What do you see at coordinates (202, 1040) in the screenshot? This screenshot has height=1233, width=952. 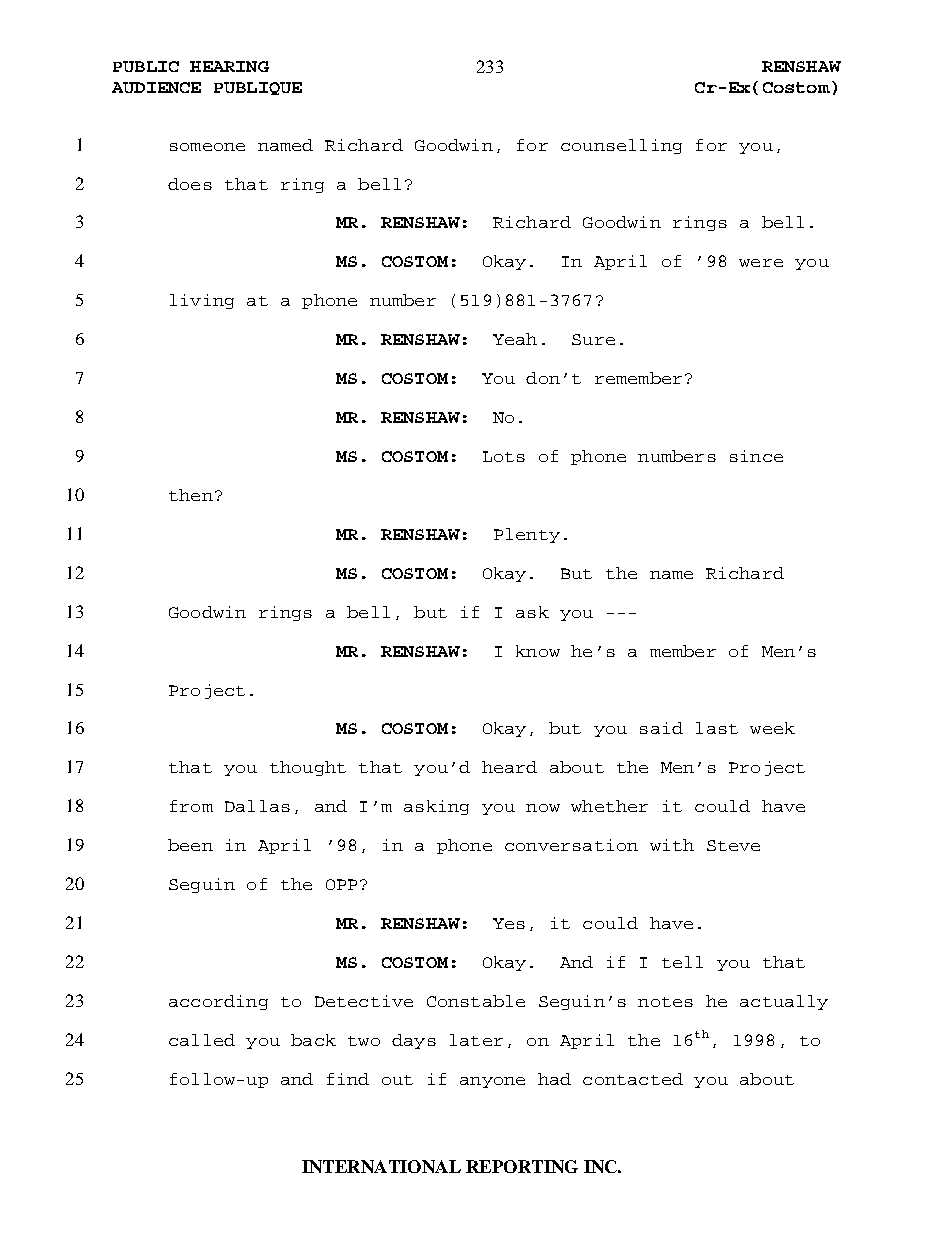 I see `called` at bounding box center [202, 1040].
